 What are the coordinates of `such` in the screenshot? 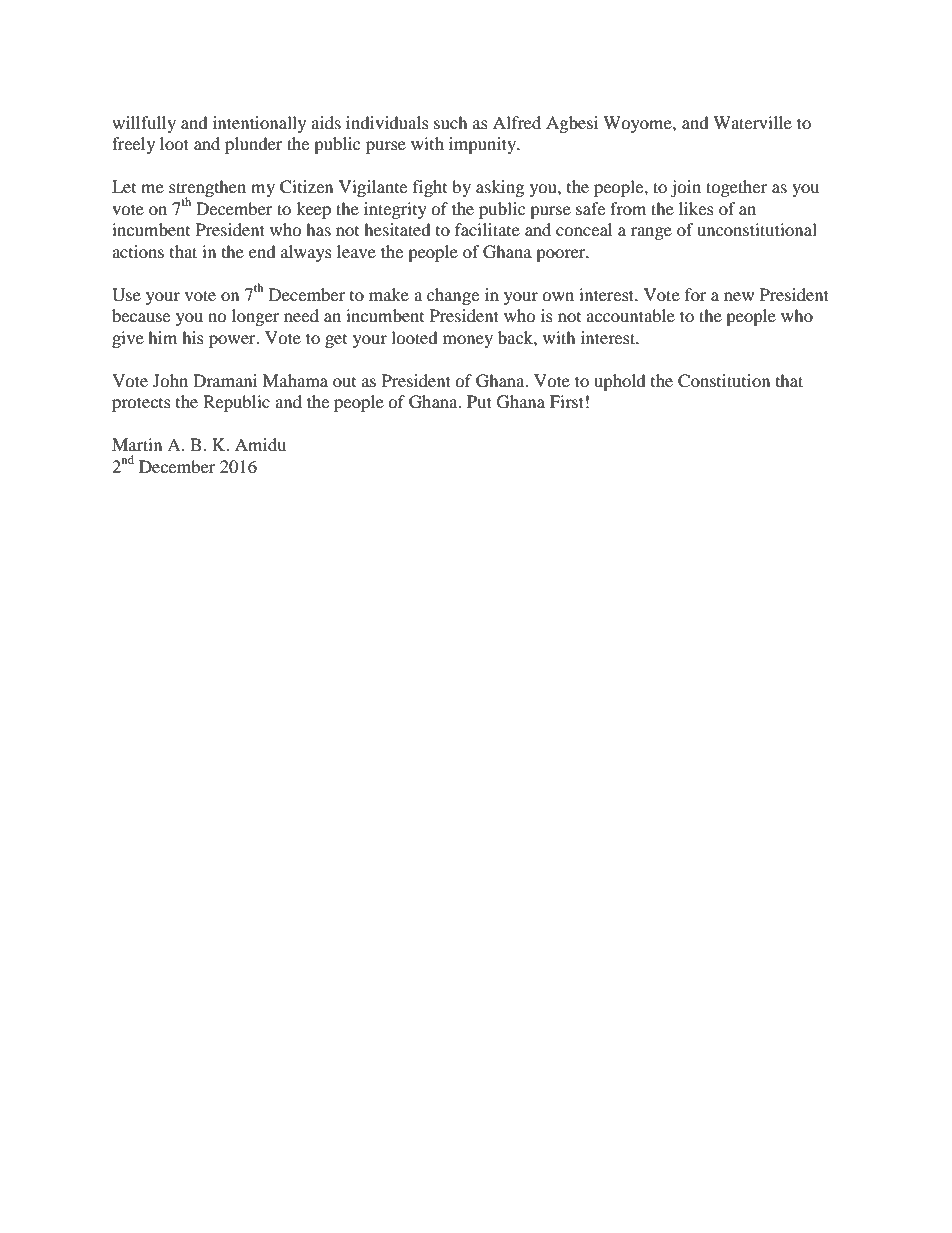 It's located at (451, 122).
